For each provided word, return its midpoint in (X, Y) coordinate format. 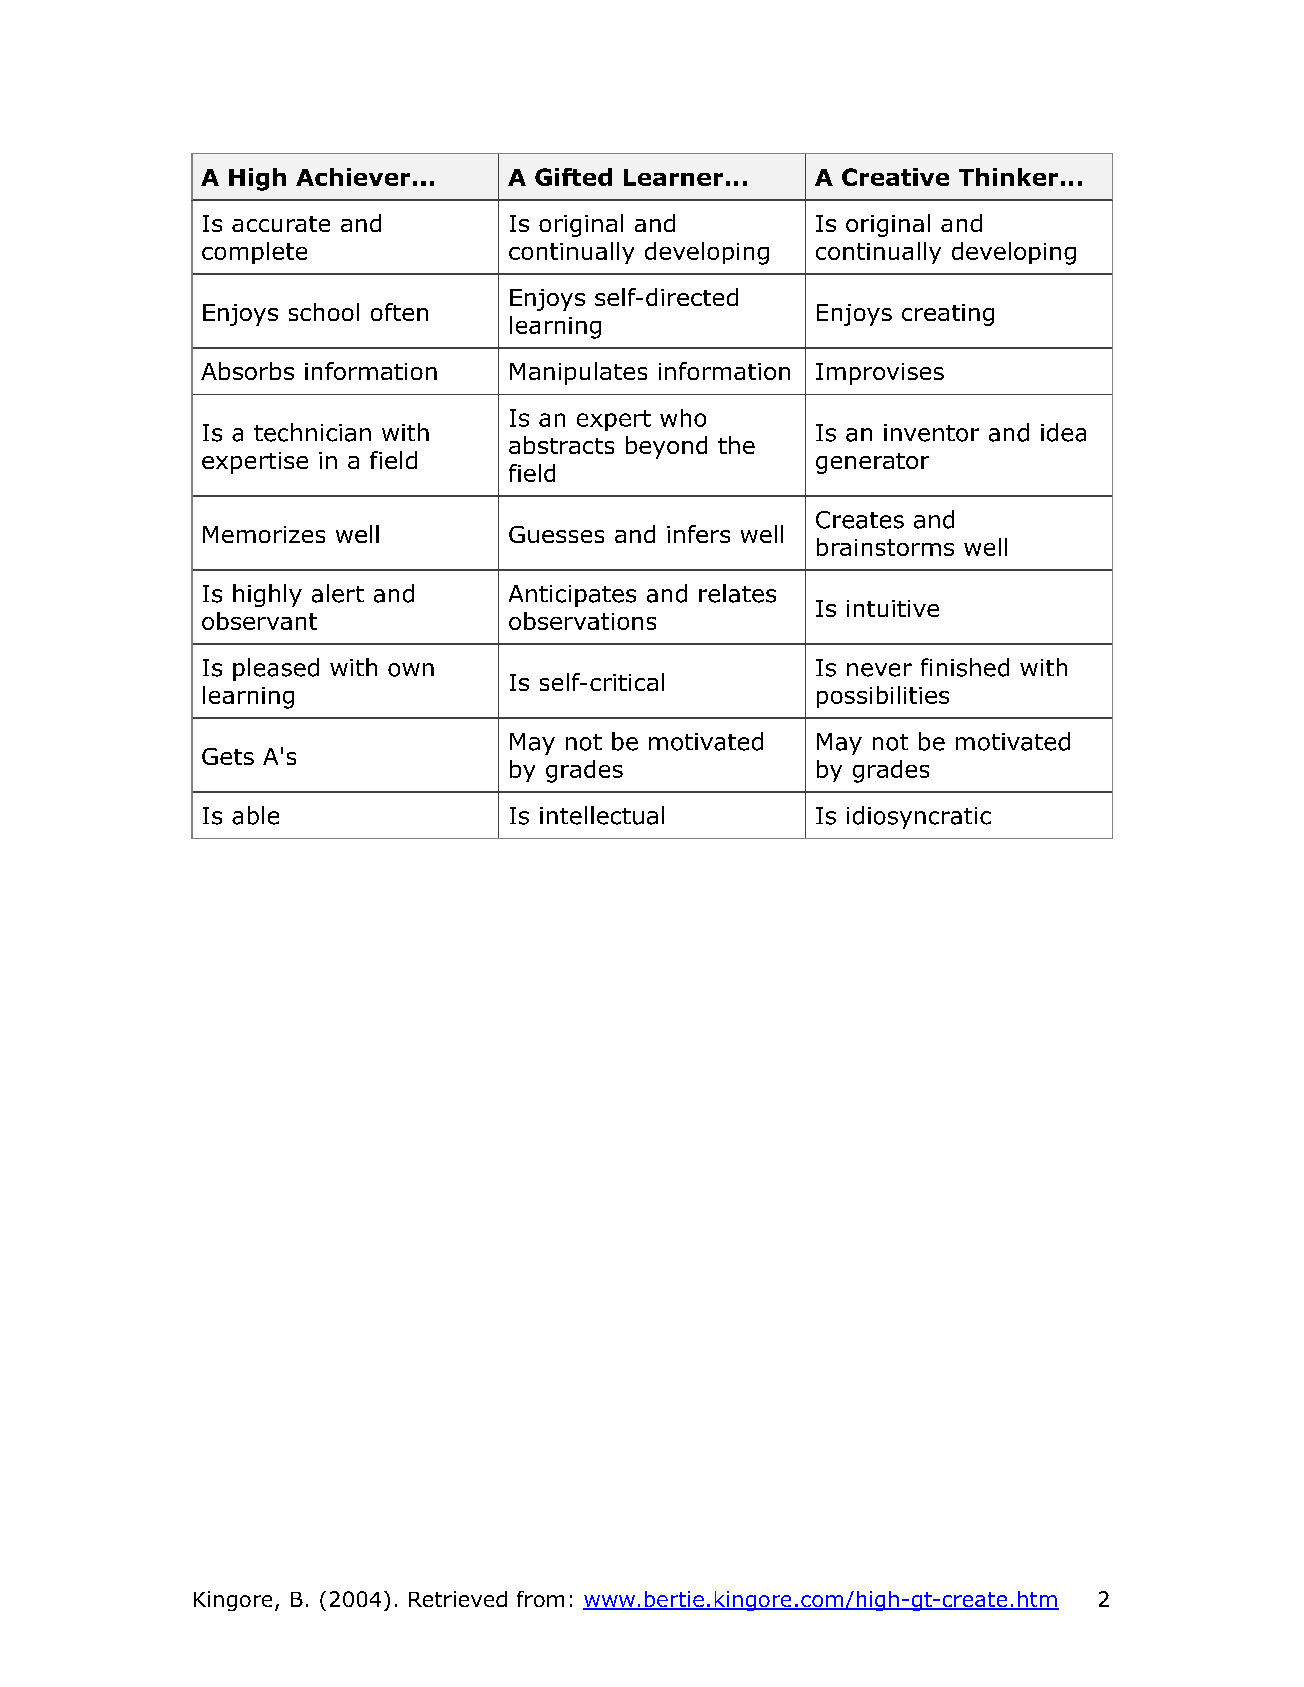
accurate (281, 224)
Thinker (1008, 177)
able (255, 815)
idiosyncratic (919, 817)
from (540, 1599)
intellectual (602, 815)
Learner (673, 177)
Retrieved (458, 1599)
